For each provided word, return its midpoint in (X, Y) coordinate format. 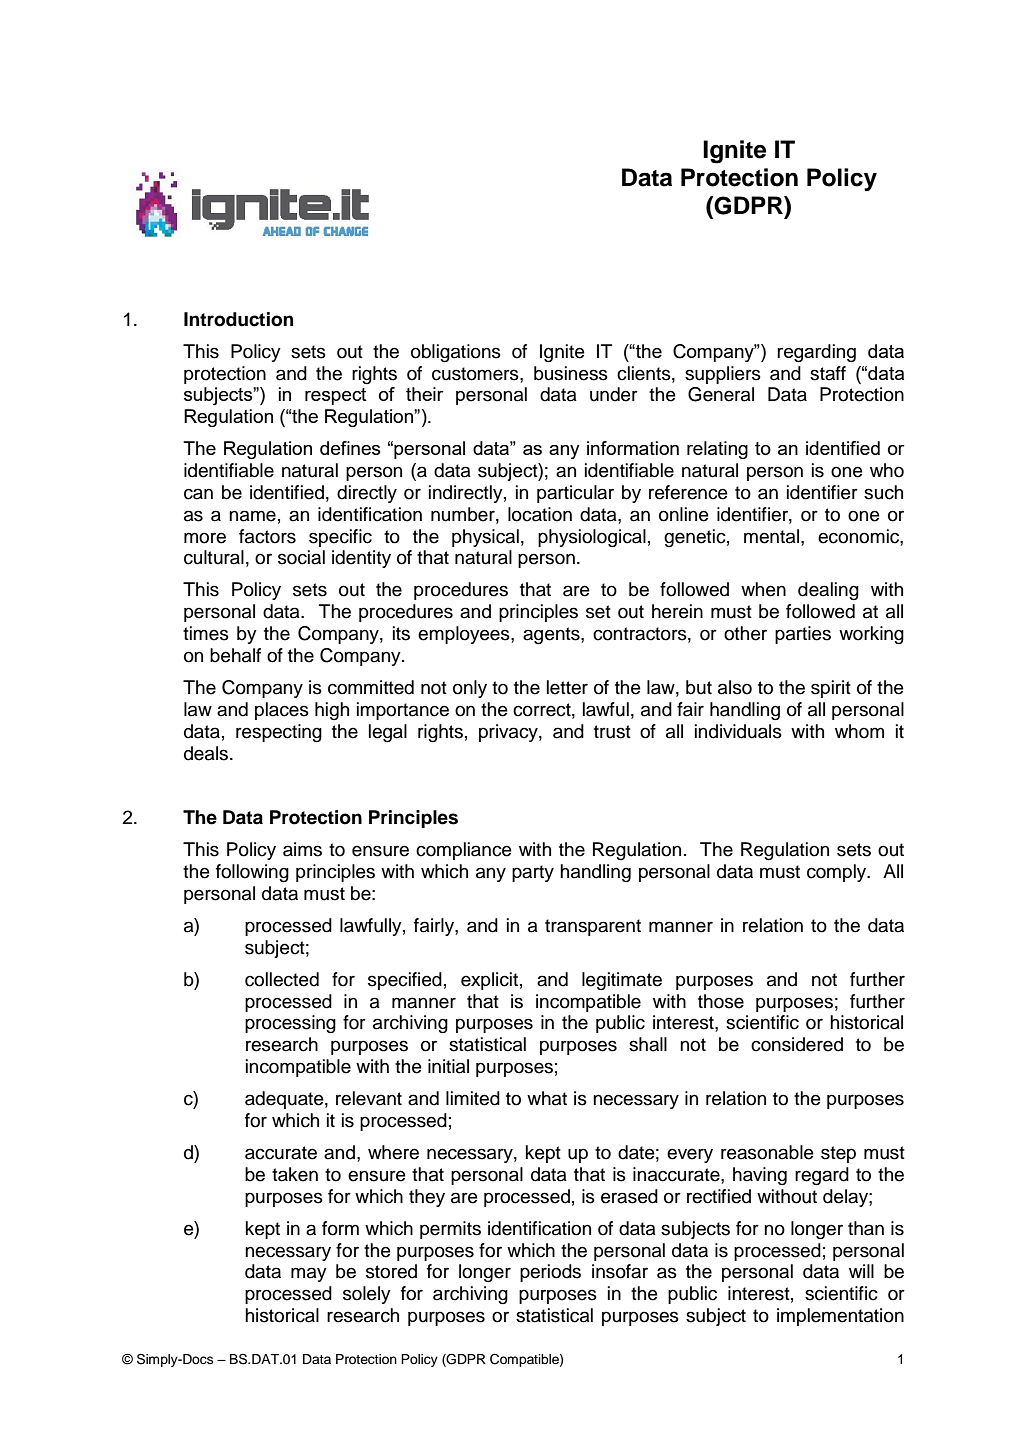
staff (828, 373)
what (547, 1098)
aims (302, 849)
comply (838, 873)
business (571, 373)
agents (552, 635)
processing (290, 1024)
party (533, 873)
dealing (828, 591)
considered (797, 1044)
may (309, 1274)
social (301, 557)
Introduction (238, 319)
